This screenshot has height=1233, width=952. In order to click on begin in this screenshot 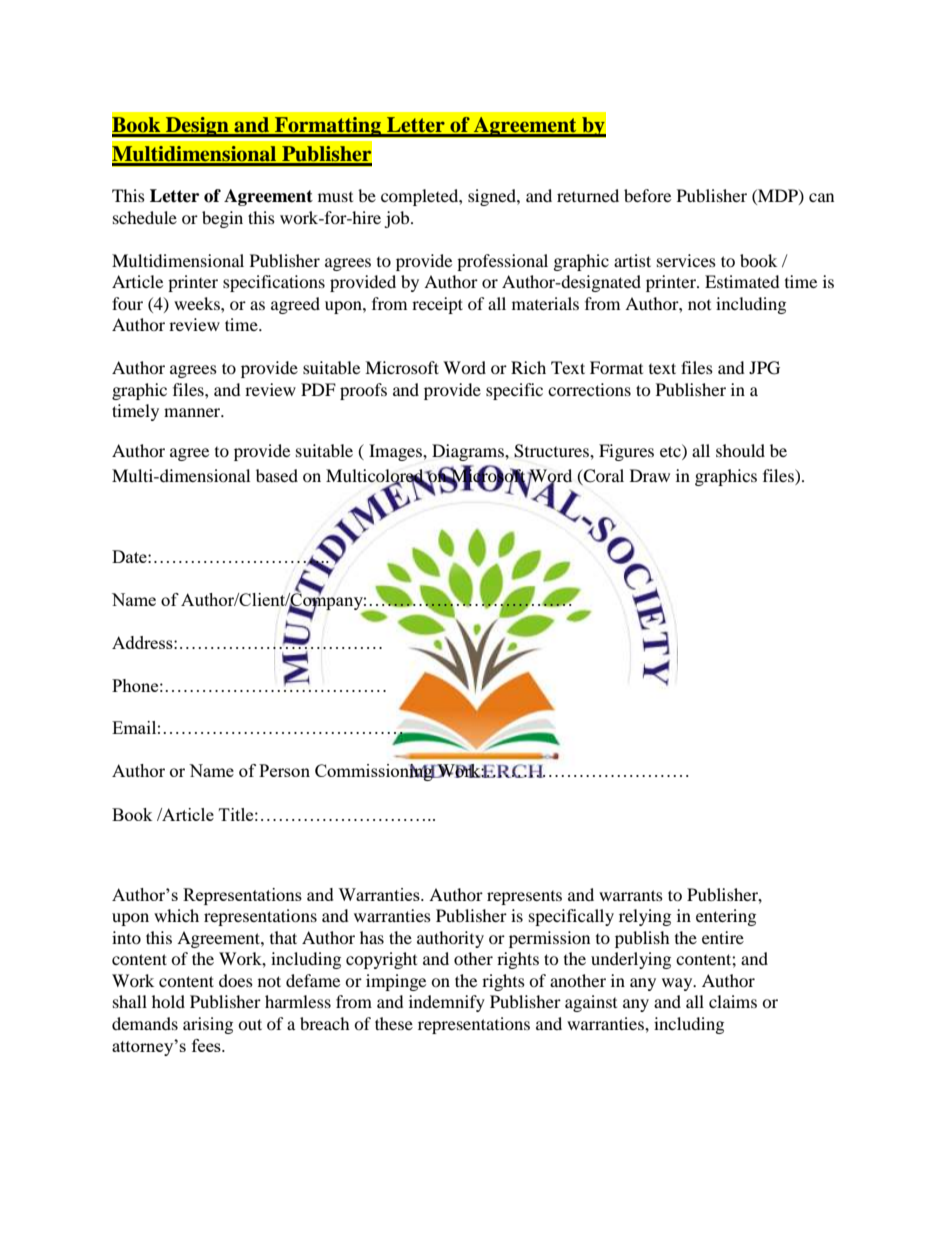, I will do `click(222, 219)`.
